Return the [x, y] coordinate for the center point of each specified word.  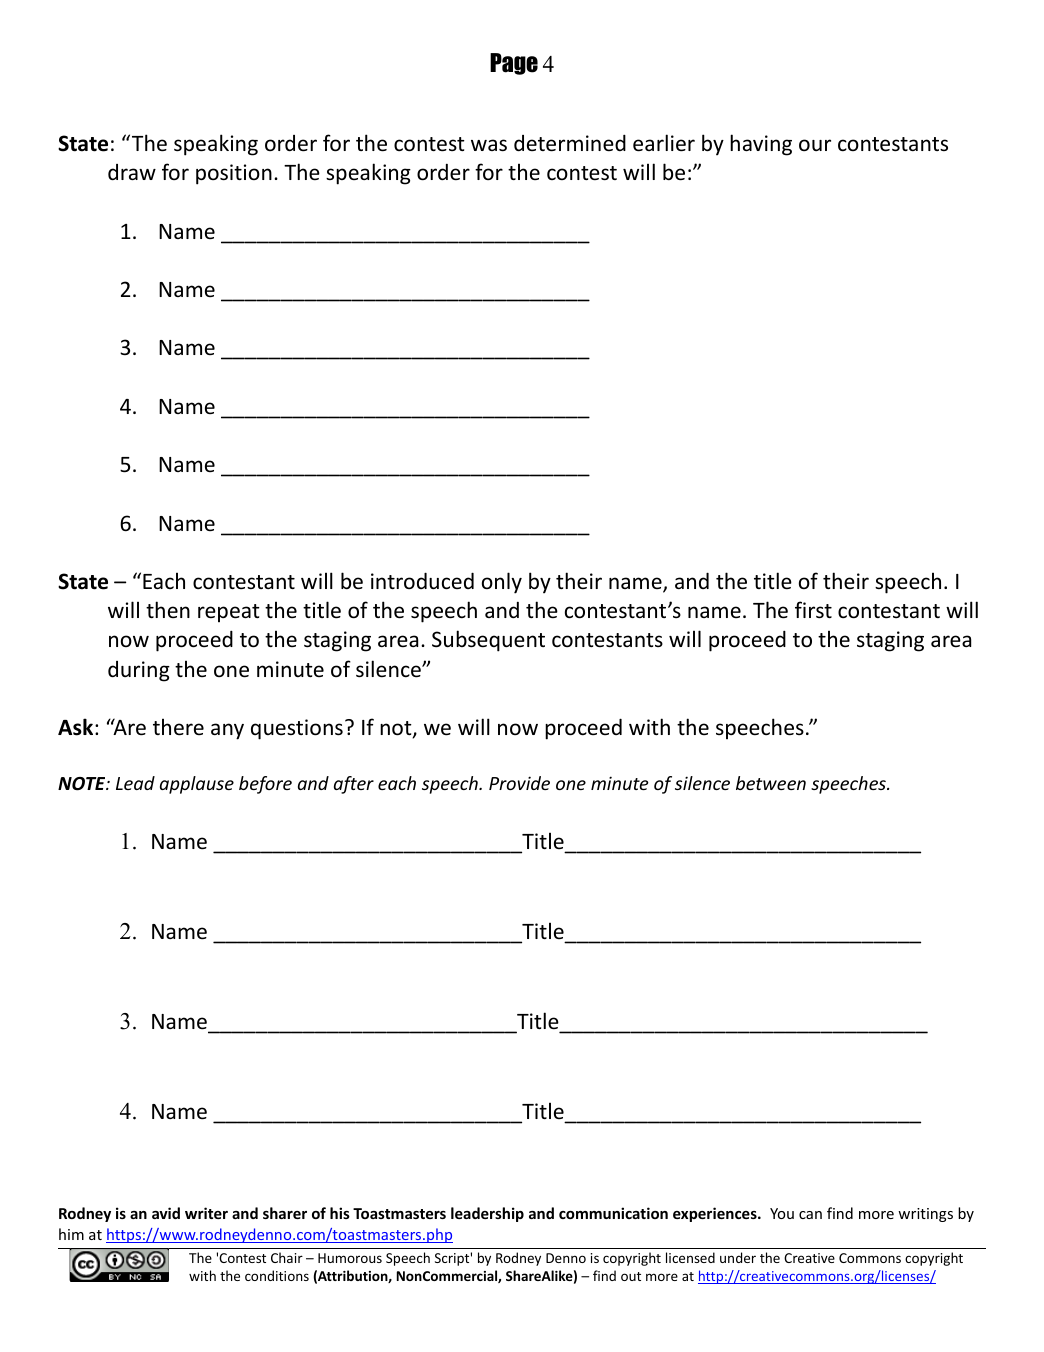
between [771, 783]
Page [514, 64]
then [168, 609]
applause [197, 785]
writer [206, 1213]
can [810, 1215]
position [234, 174]
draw [132, 172]
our [815, 145]
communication [613, 1213]
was [489, 145]
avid [166, 1213]
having [761, 145]
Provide [519, 783]
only [502, 583]
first [813, 610]
